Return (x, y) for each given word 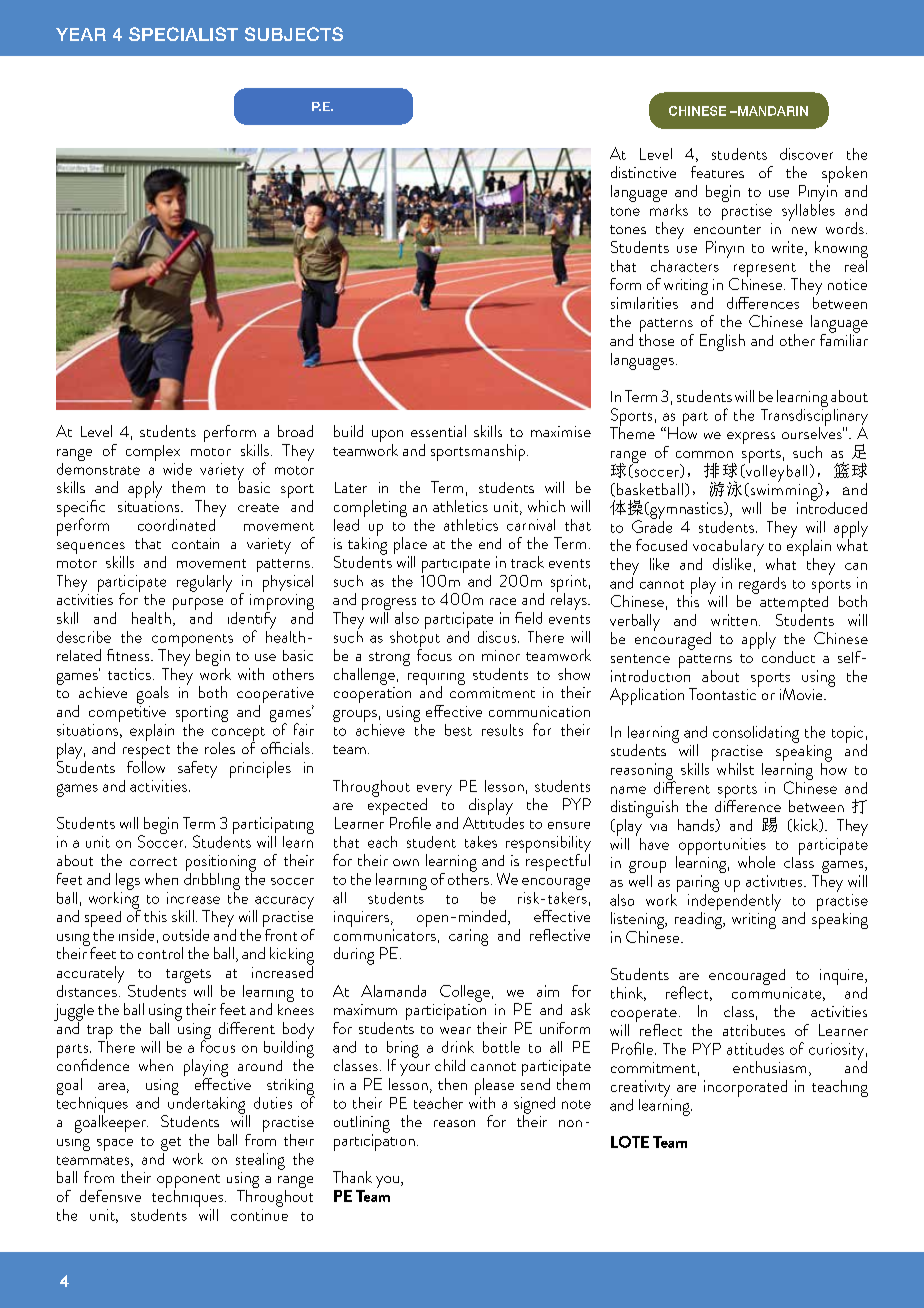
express (751, 438)
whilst (735, 769)
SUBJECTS (294, 34)
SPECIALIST (183, 34)
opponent (188, 1182)
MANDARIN (772, 111)
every (434, 792)
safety (197, 769)
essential (438, 431)
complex (154, 454)
